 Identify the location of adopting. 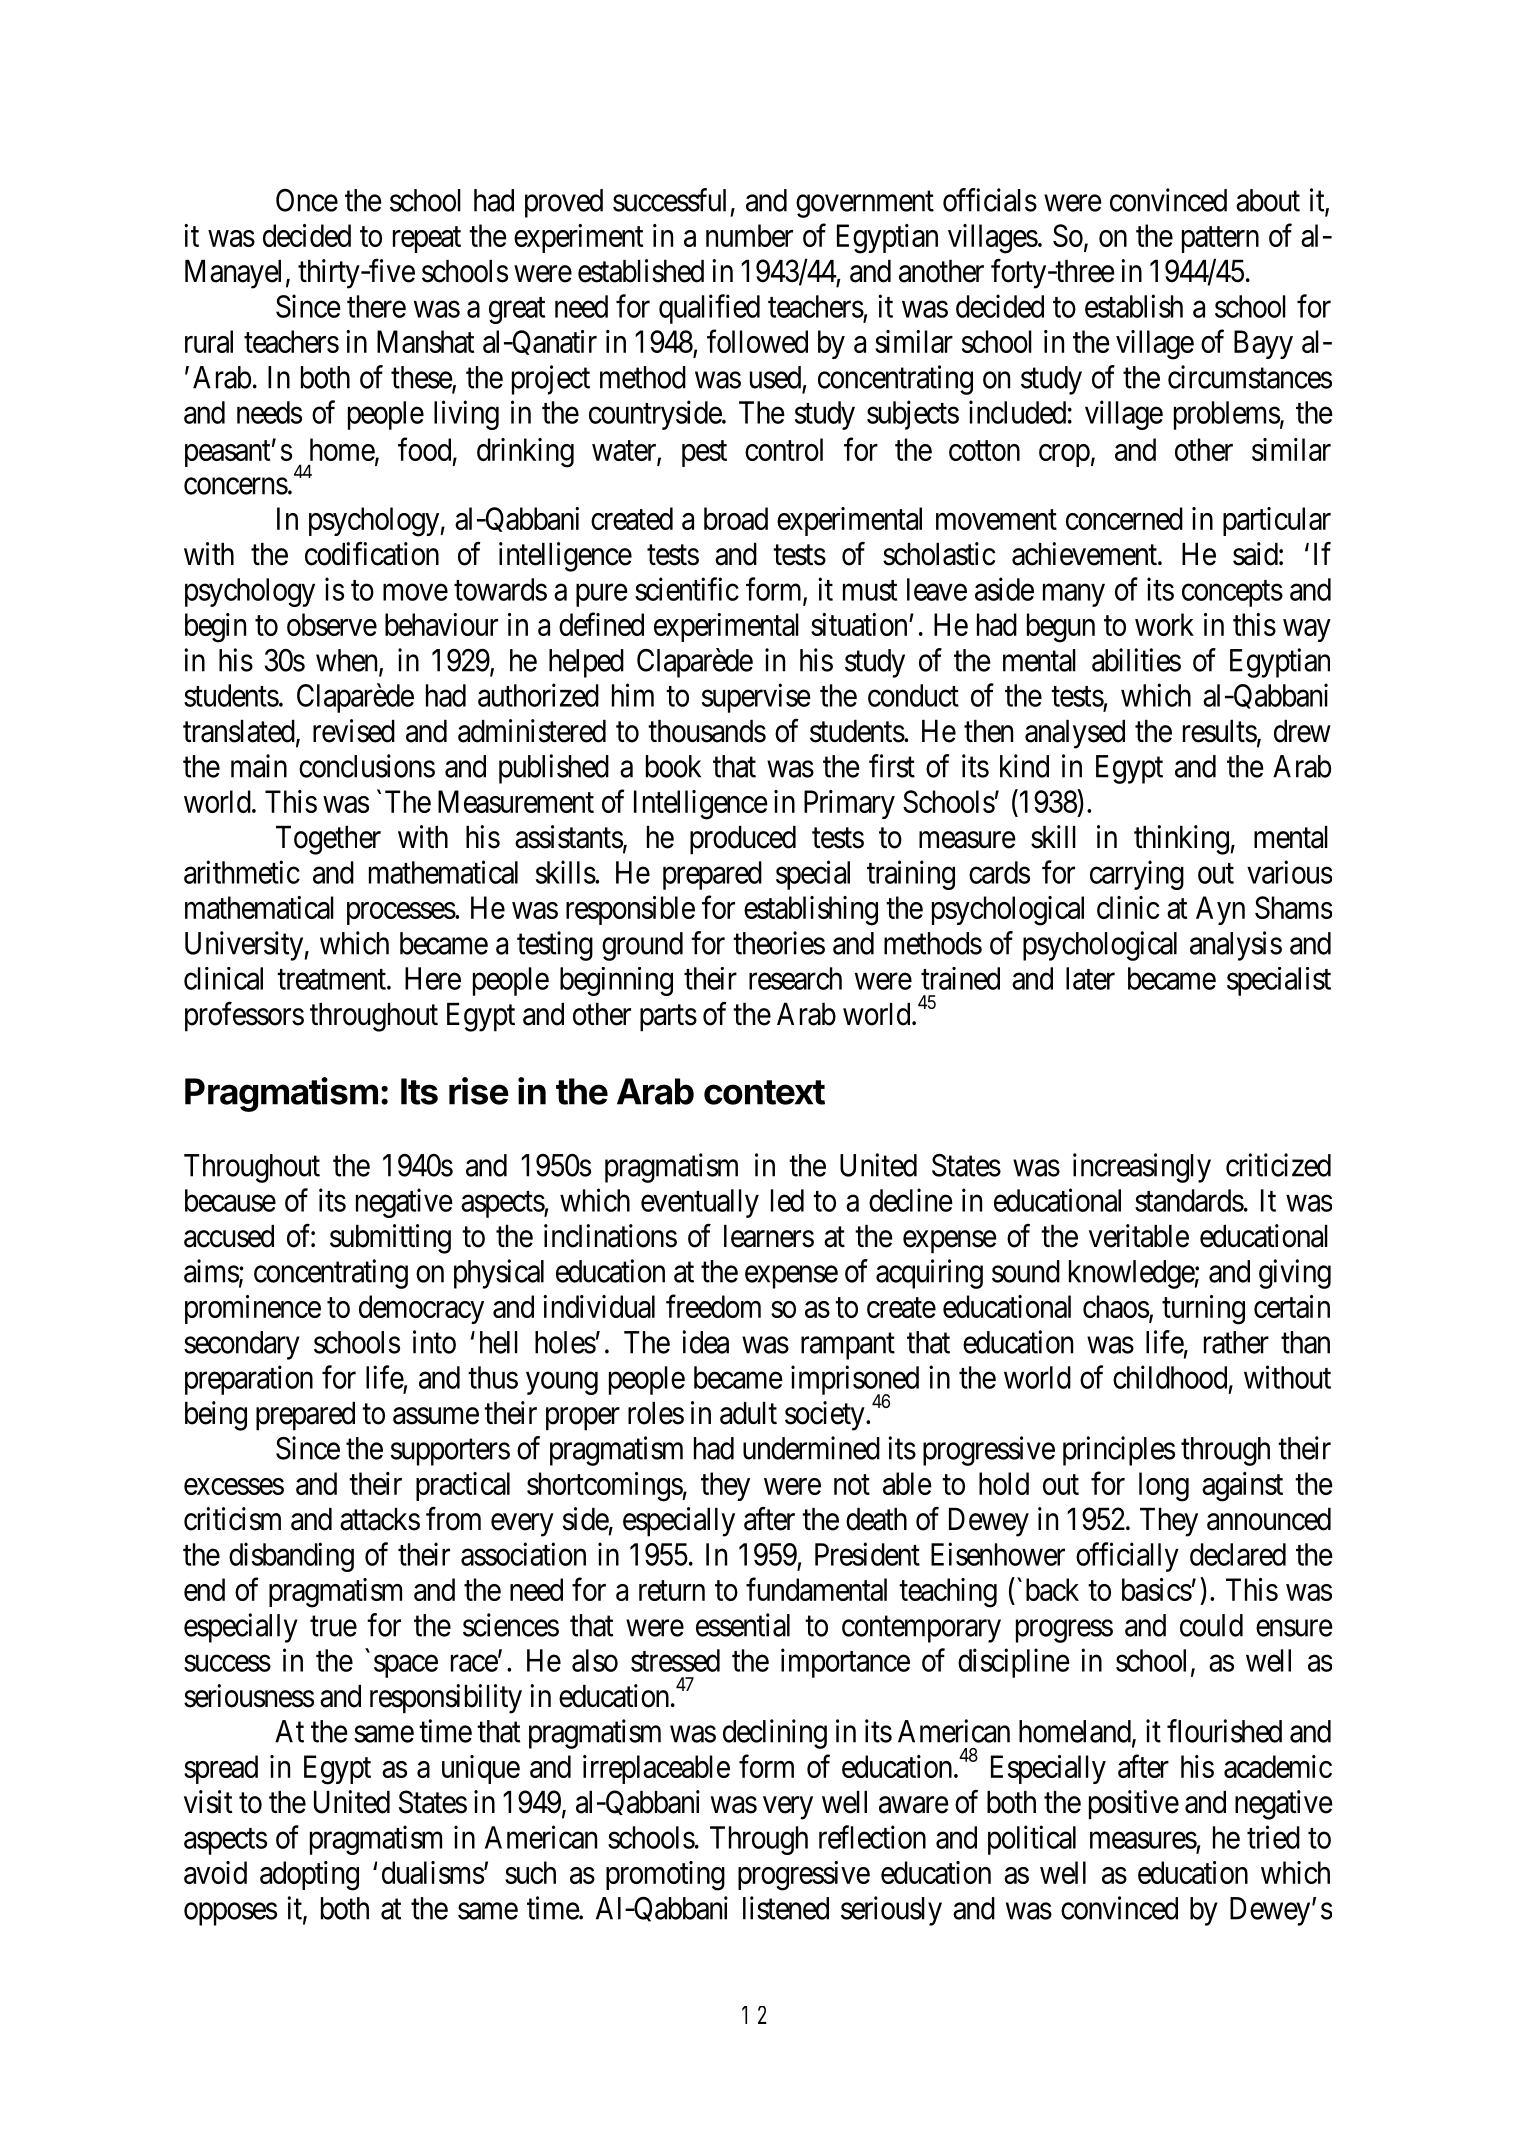
(309, 1876).
